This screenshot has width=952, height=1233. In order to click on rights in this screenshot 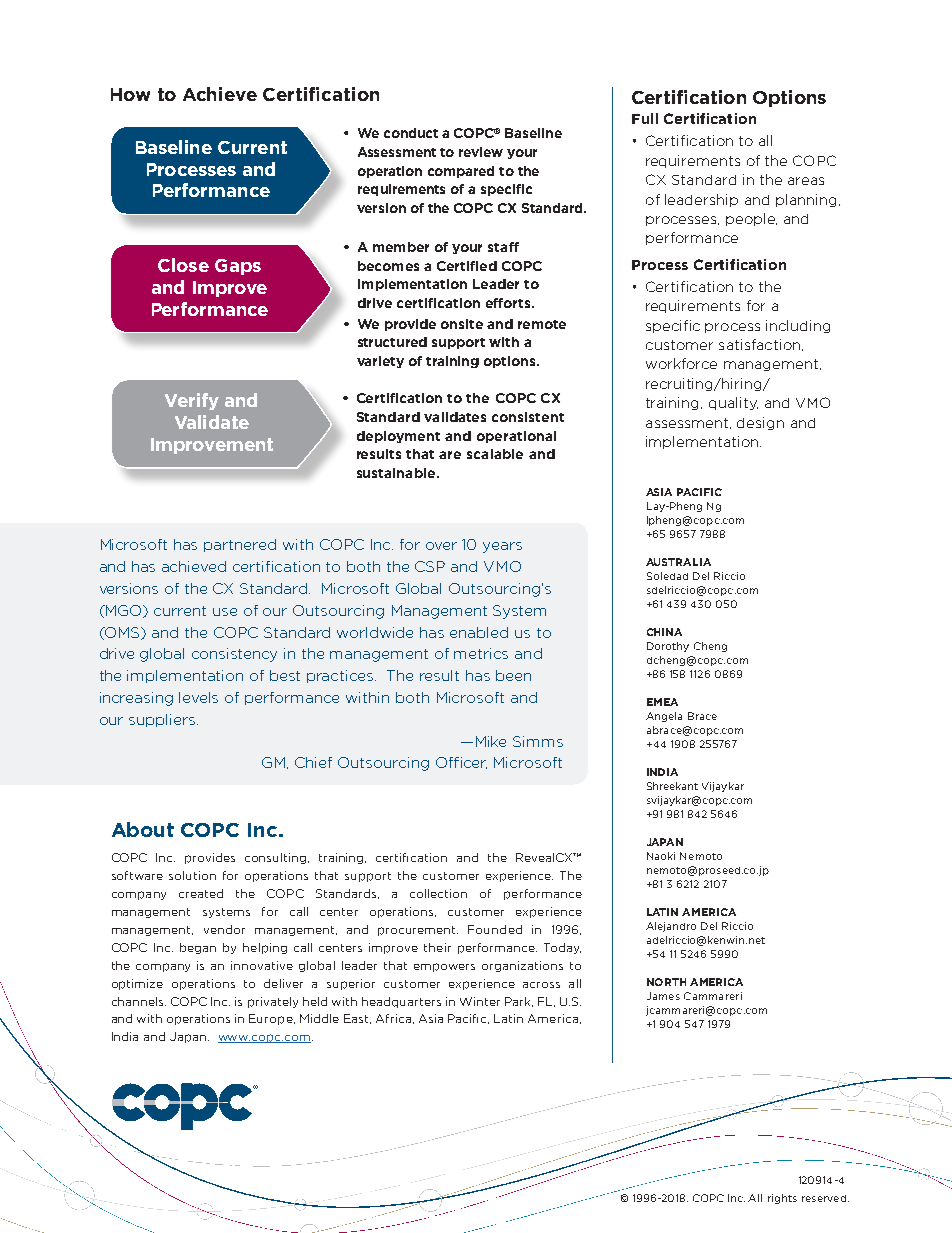, I will do `click(782, 1199)`.
